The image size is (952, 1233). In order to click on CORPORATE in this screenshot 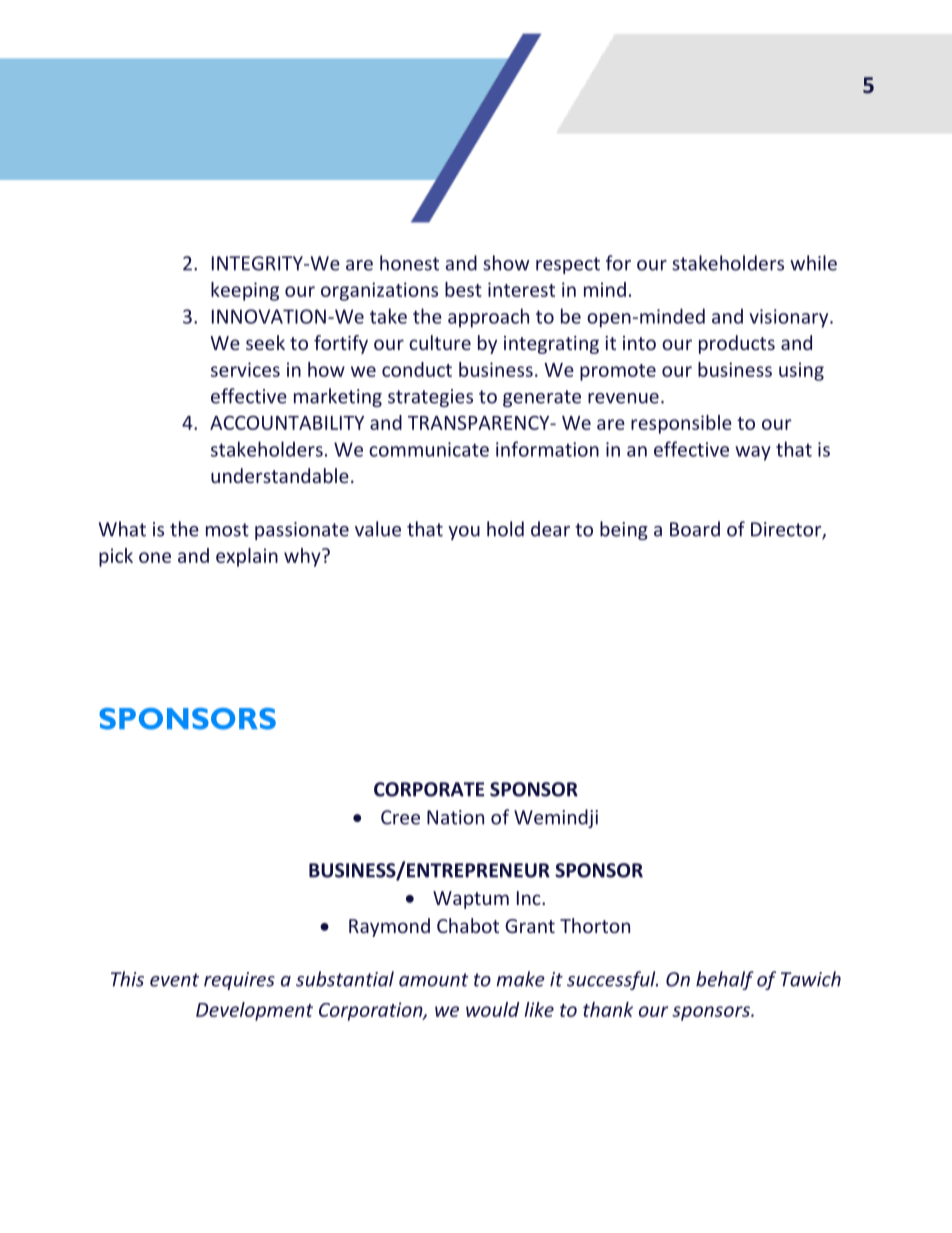, I will do `click(429, 789)`.
